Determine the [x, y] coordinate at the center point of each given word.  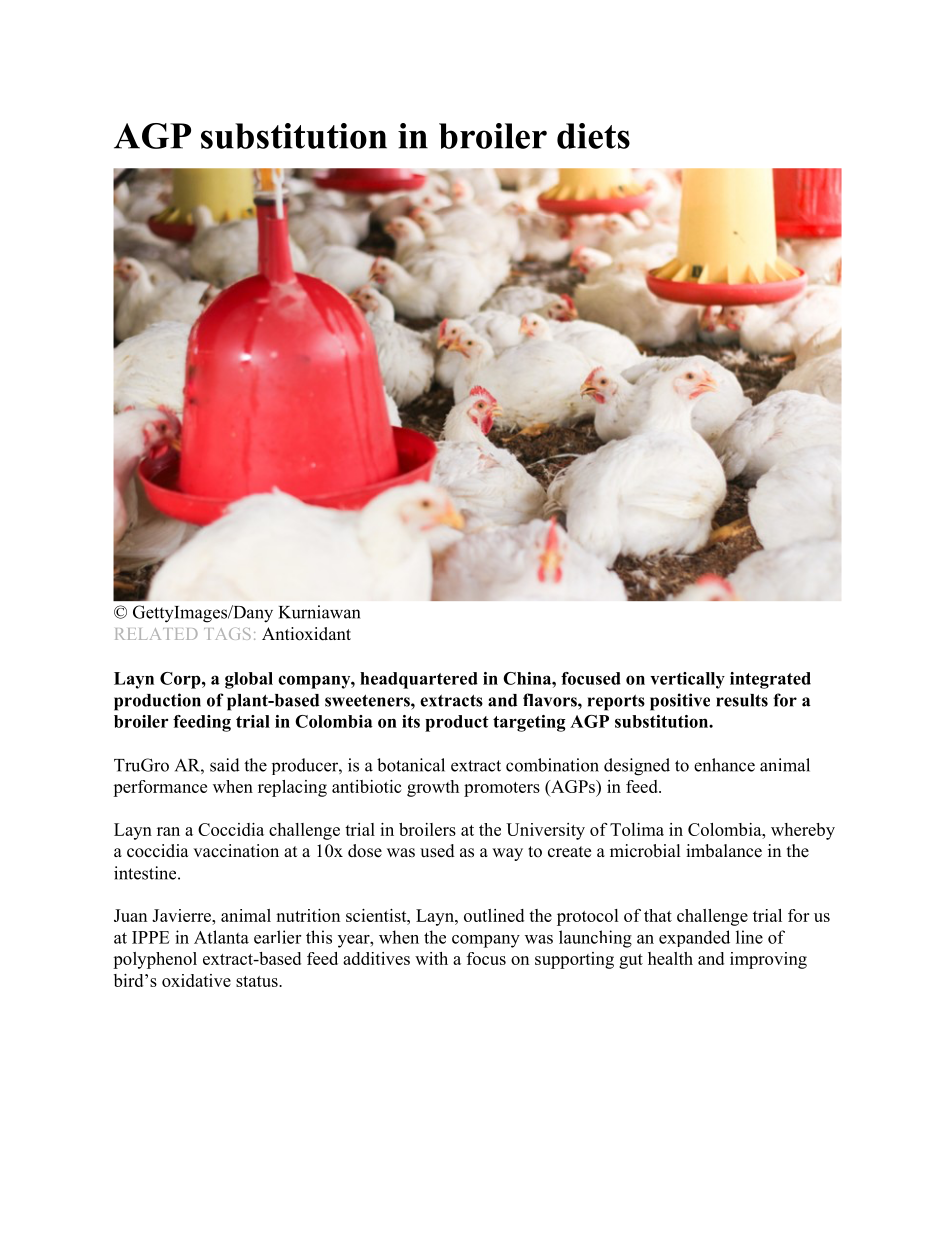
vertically [687, 680]
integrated [770, 680]
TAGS [227, 634]
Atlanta [221, 937]
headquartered [419, 680]
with [431, 958]
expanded [694, 938]
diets [593, 136]
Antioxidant [306, 634]
